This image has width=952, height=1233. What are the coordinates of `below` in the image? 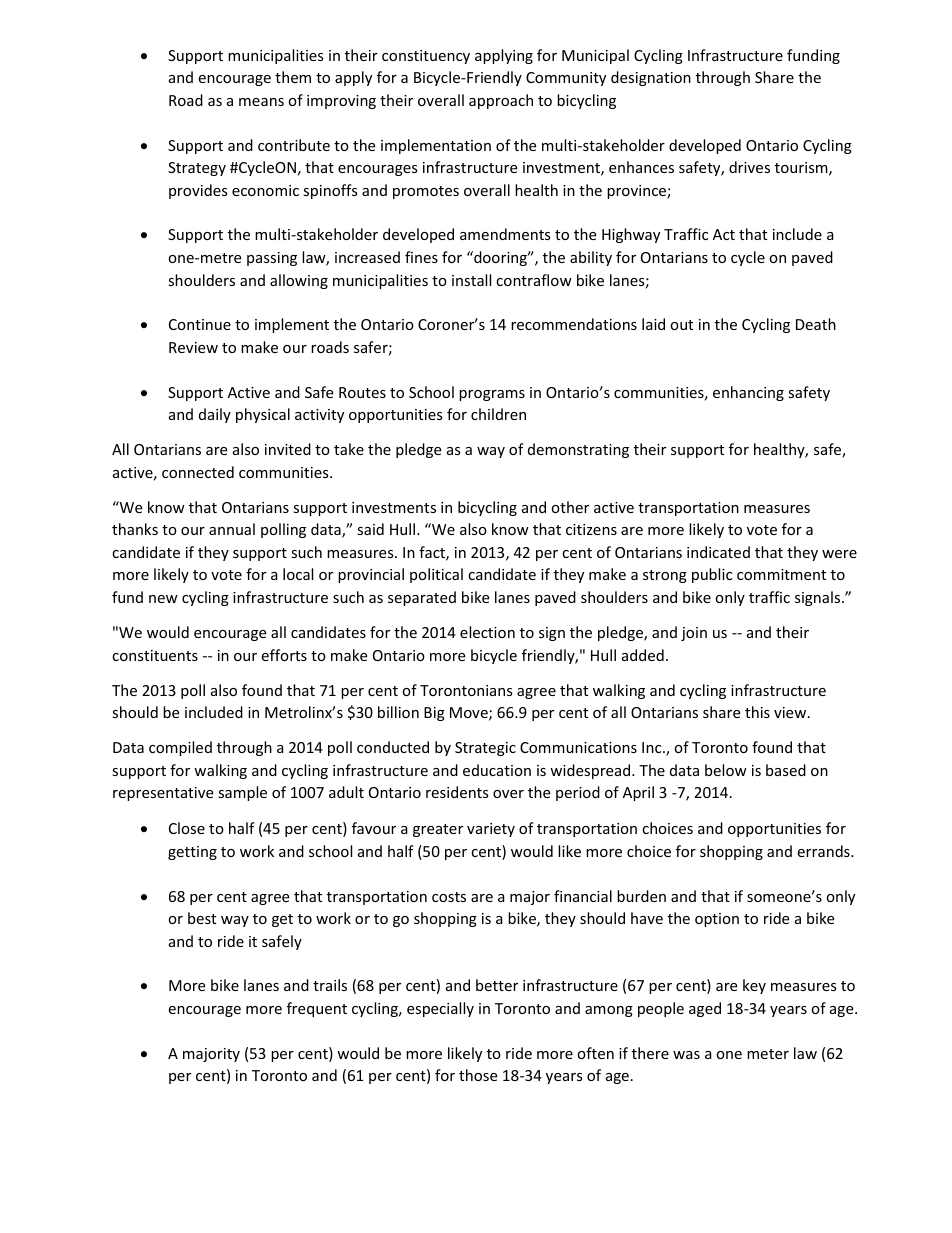 It's located at (726, 770).
